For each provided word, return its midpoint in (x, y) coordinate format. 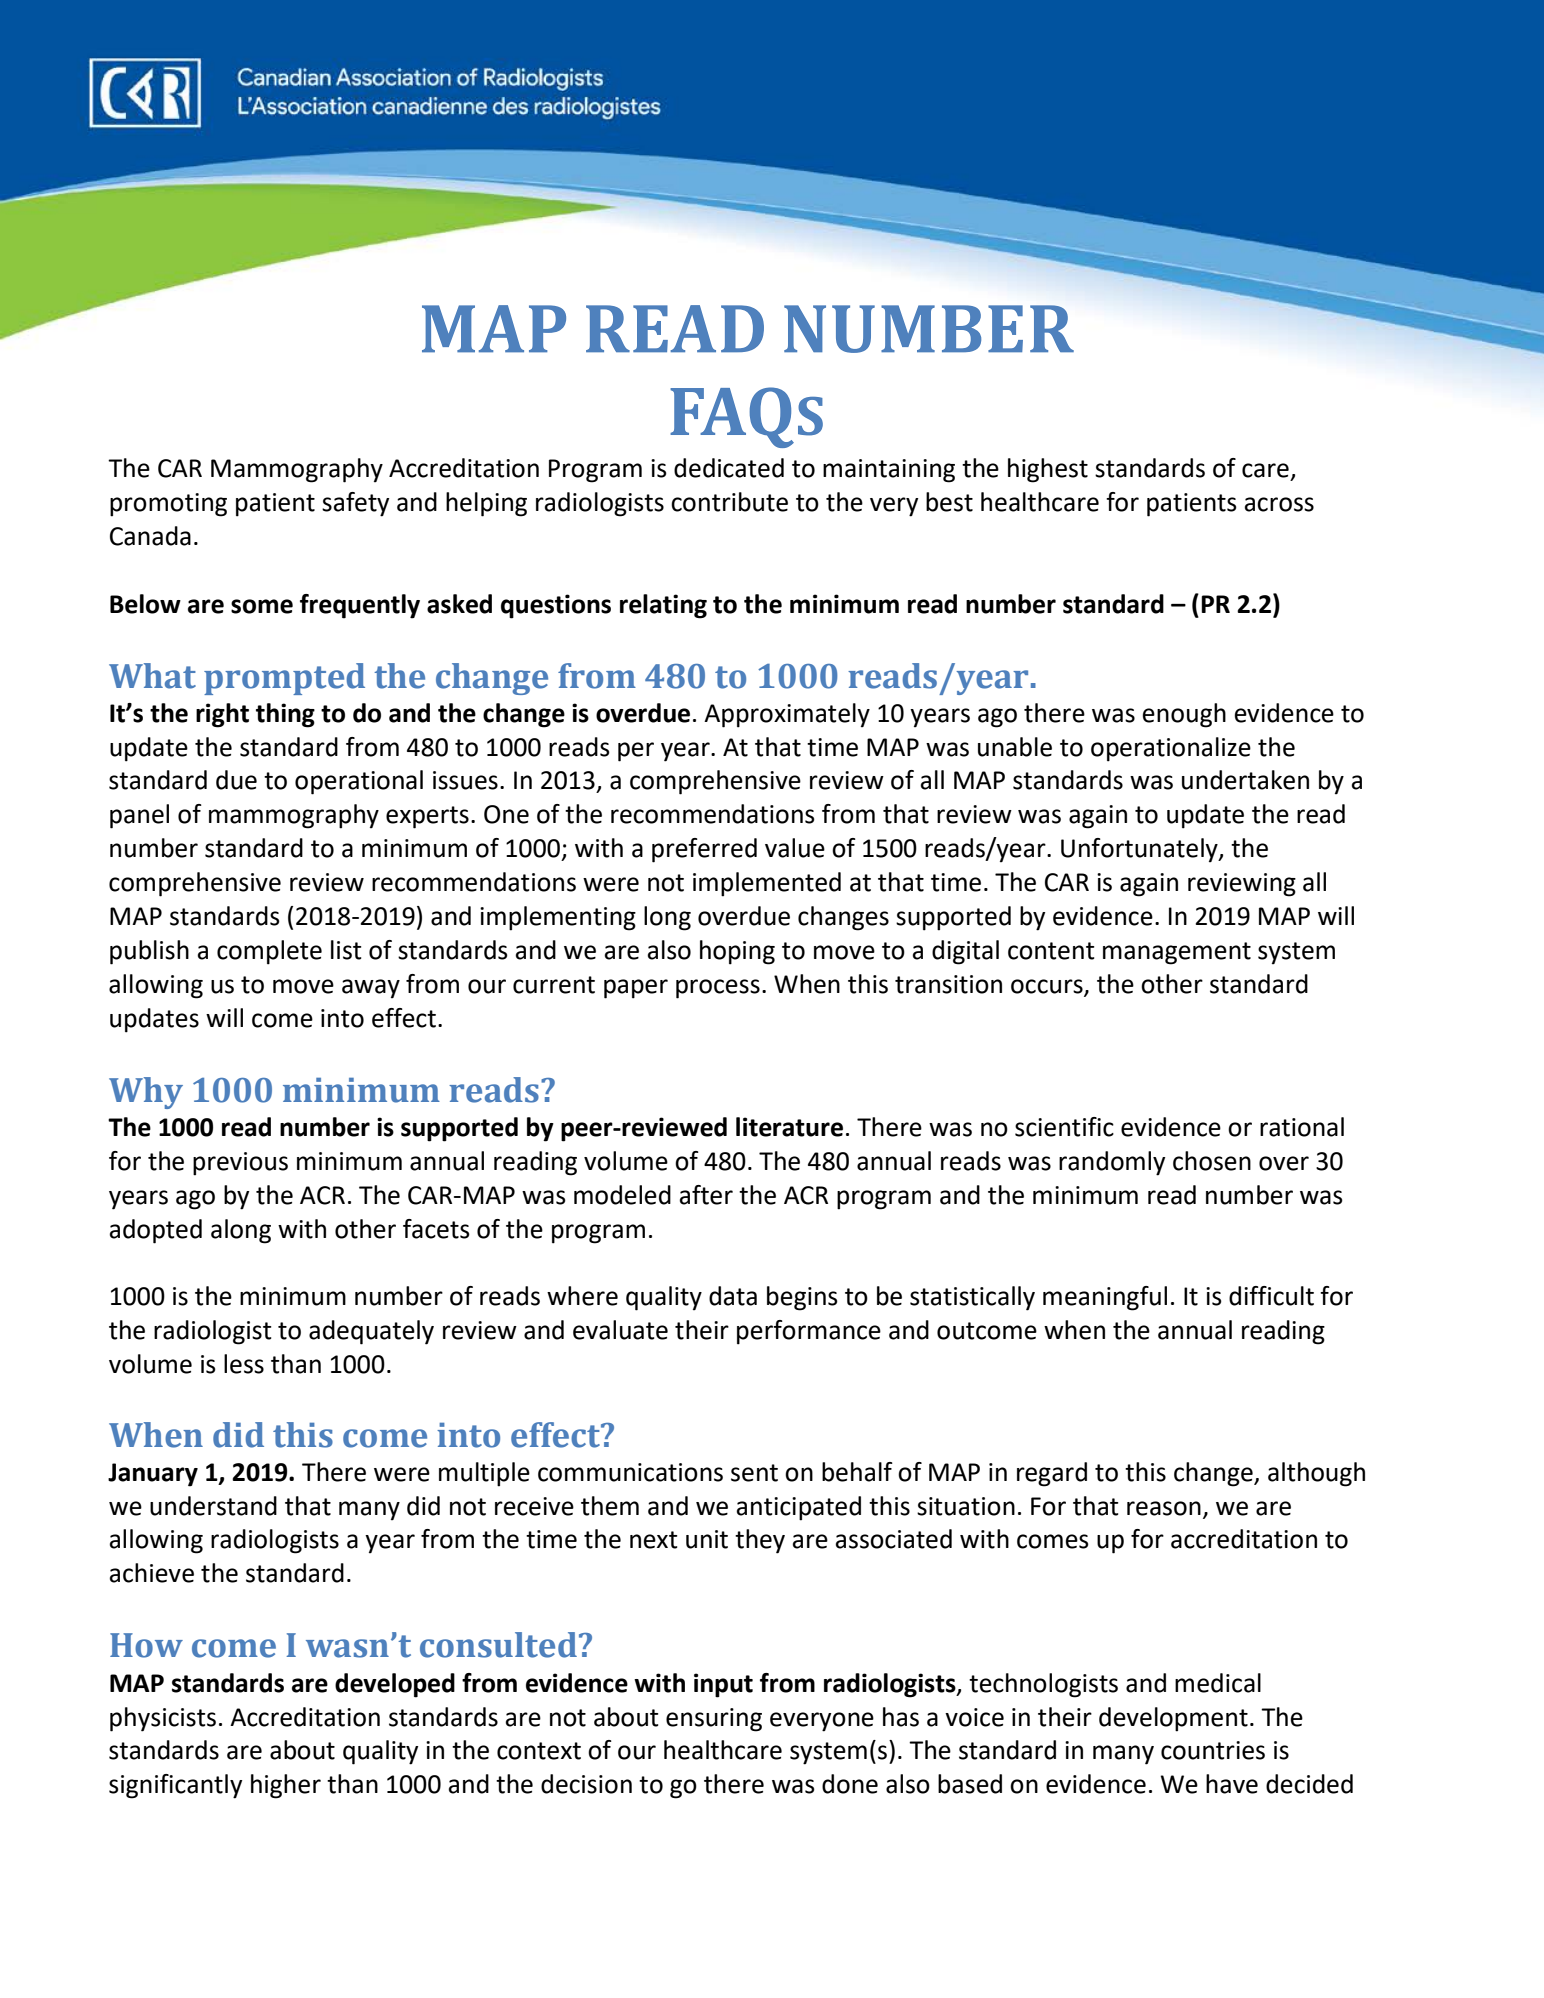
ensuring (714, 1720)
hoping (737, 952)
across (1279, 504)
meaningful (1105, 1298)
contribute (729, 502)
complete (269, 952)
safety (355, 504)
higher (286, 1786)
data (733, 1296)
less (244, 1364)
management (1177, 953)
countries (1213, 1750)
